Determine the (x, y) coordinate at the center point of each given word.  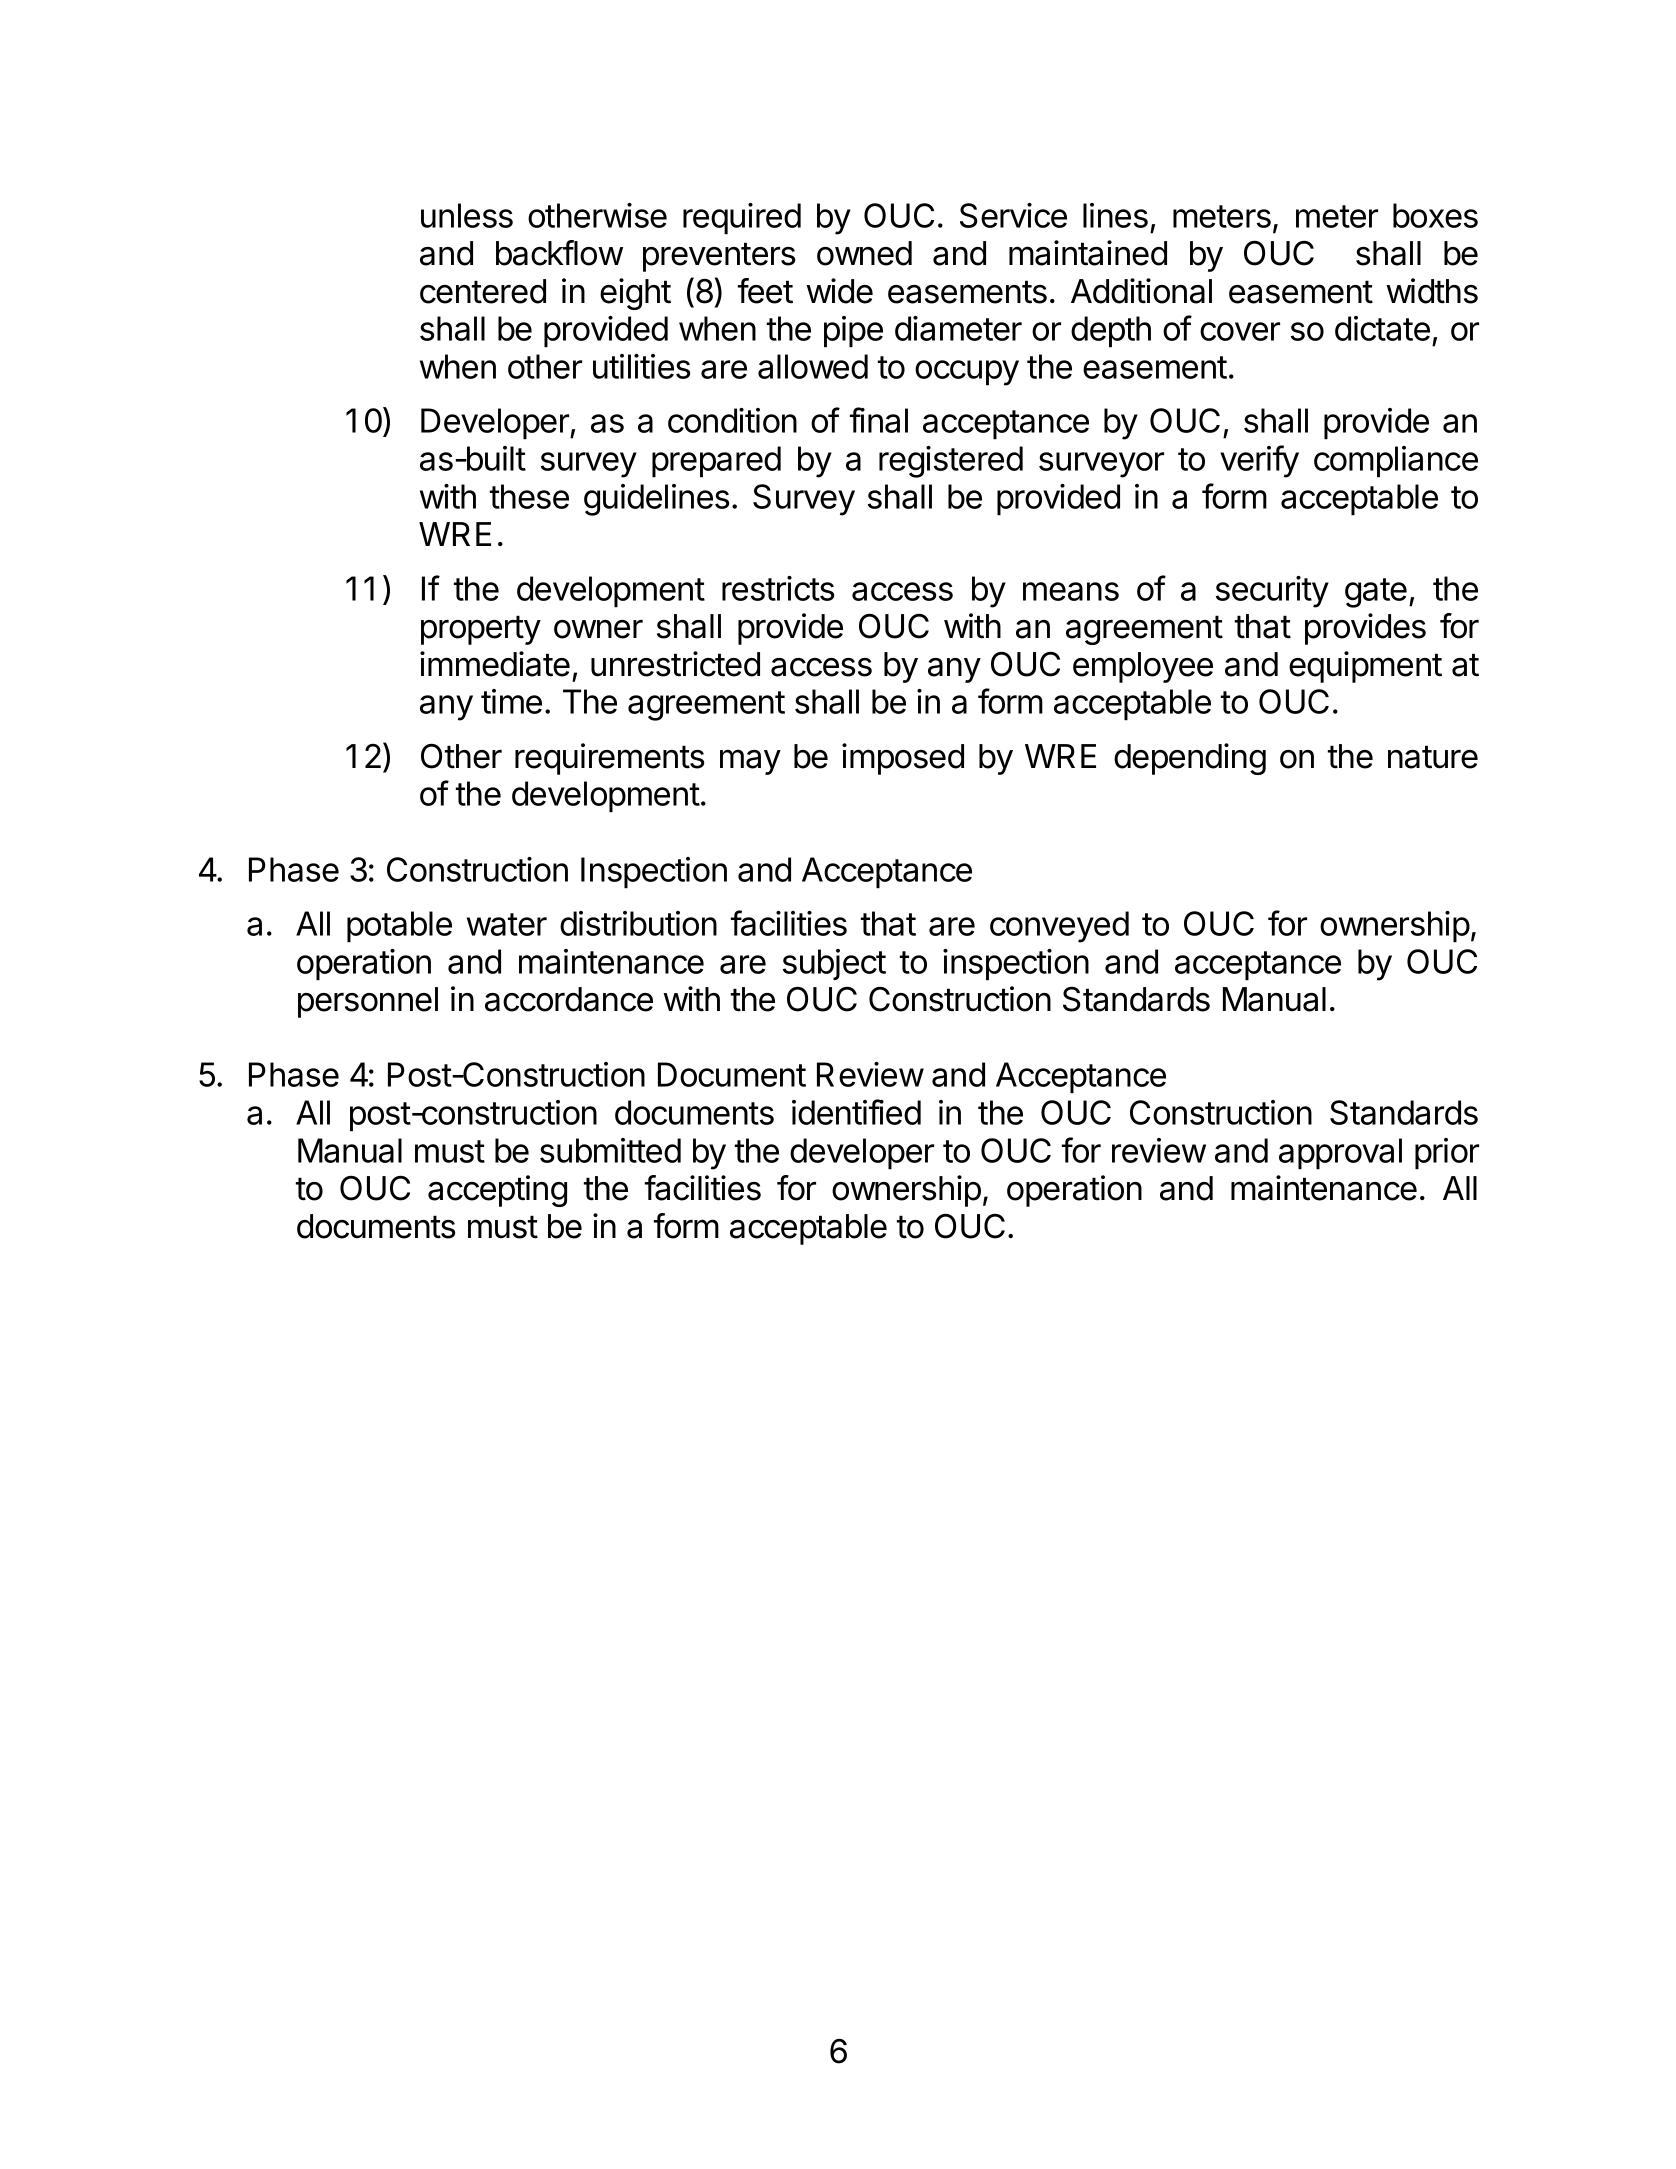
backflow (559, 253)
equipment (1365, 667)
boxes (1435, 215)
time (511, 701)
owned (864, 253)
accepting (497, 1191)
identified (856, 1112)
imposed (903, 759)
